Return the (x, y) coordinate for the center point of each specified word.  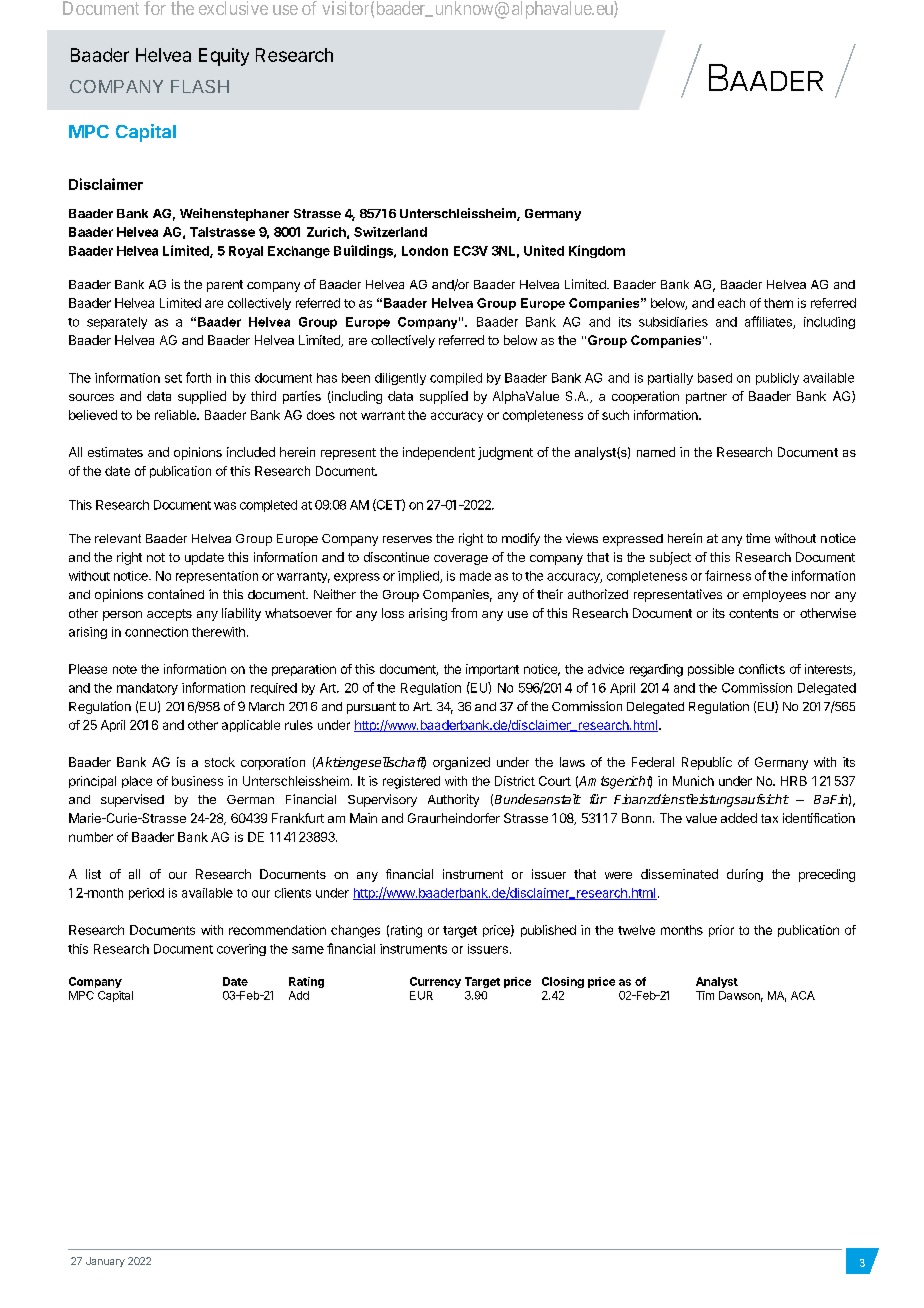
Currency (435, 982)
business (197, 781)
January (105, 1262)
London (425, 251)
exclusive (233, 8)
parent (225, 286)
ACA (803, 995)
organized (461, 763)
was (225, 506)
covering (241, 950)
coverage (461, 560)
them (778, 303)
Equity (224, 57)
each (731, 303)
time (758, 538)
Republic (707, 763)
